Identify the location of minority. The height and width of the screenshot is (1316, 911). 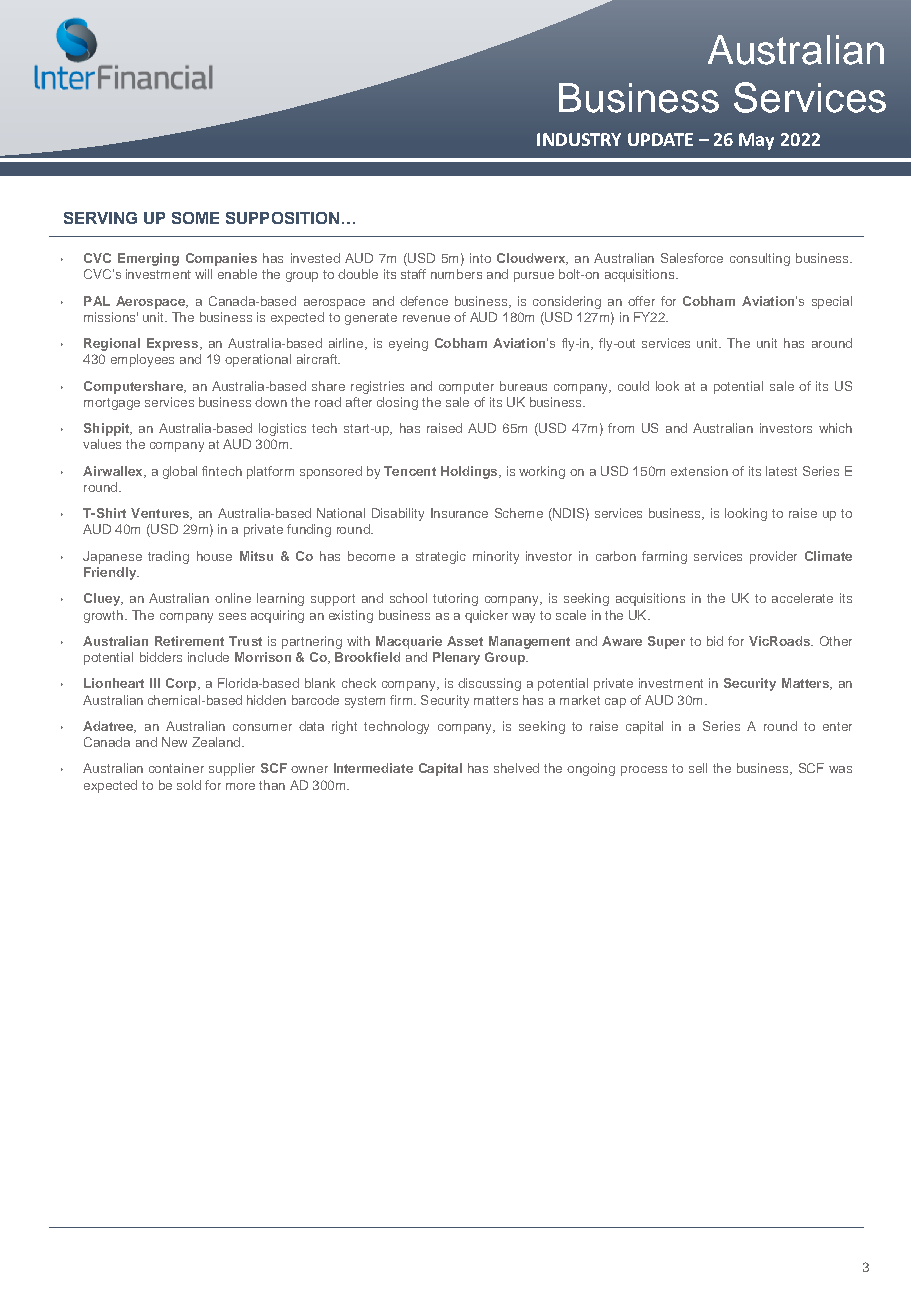
(496, 557).
